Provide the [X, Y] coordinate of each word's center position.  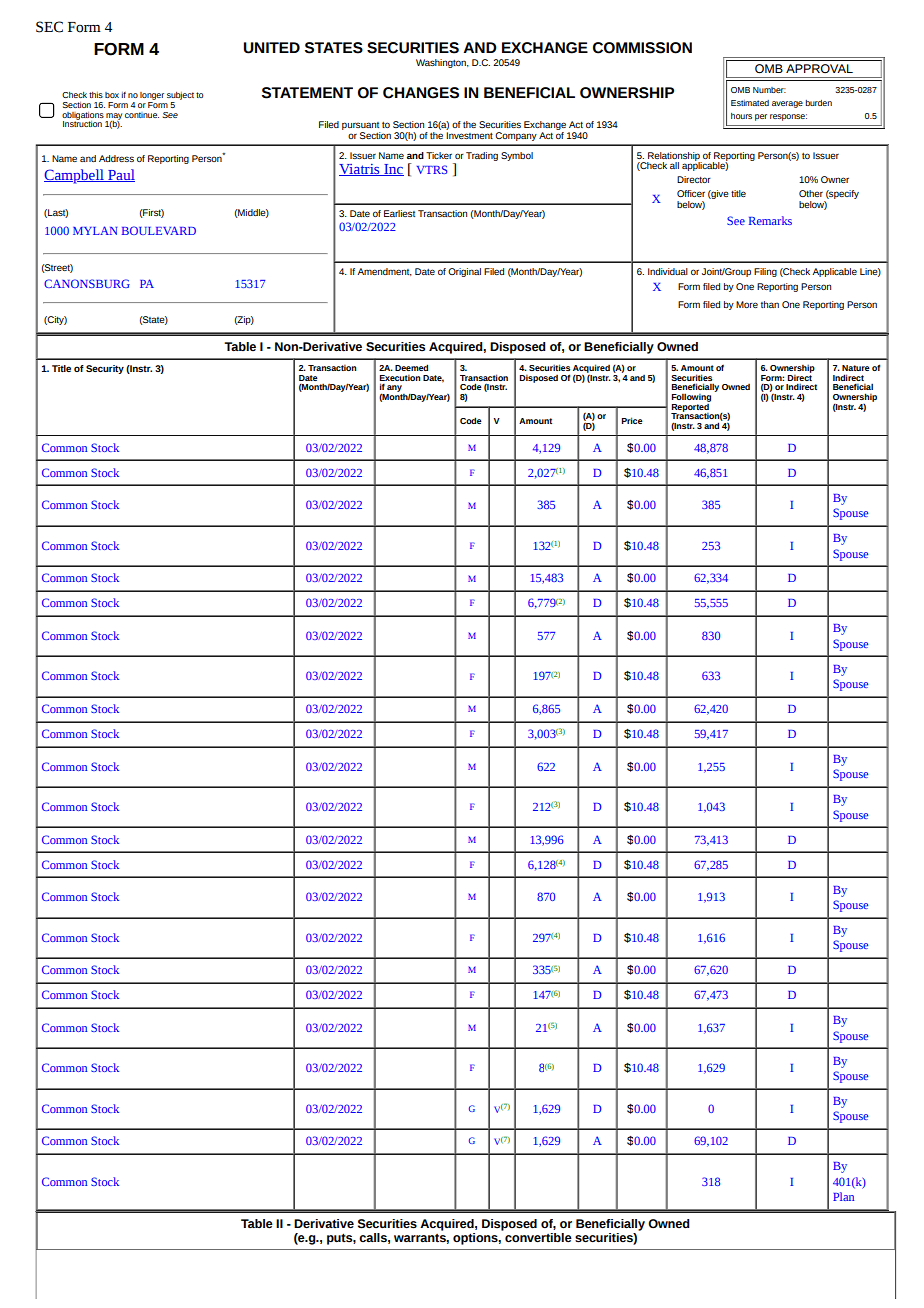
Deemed [411, 367]
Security [105, 369]
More [747, 304]
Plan [844, 1196]
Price [632, 420]
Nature [856, 368]
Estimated [750, 103]
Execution [400, 378]
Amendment [384, 272]
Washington [442, 63]
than [770, 304]
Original [464, 272]
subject [180, 97]
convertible [538, 1237]
